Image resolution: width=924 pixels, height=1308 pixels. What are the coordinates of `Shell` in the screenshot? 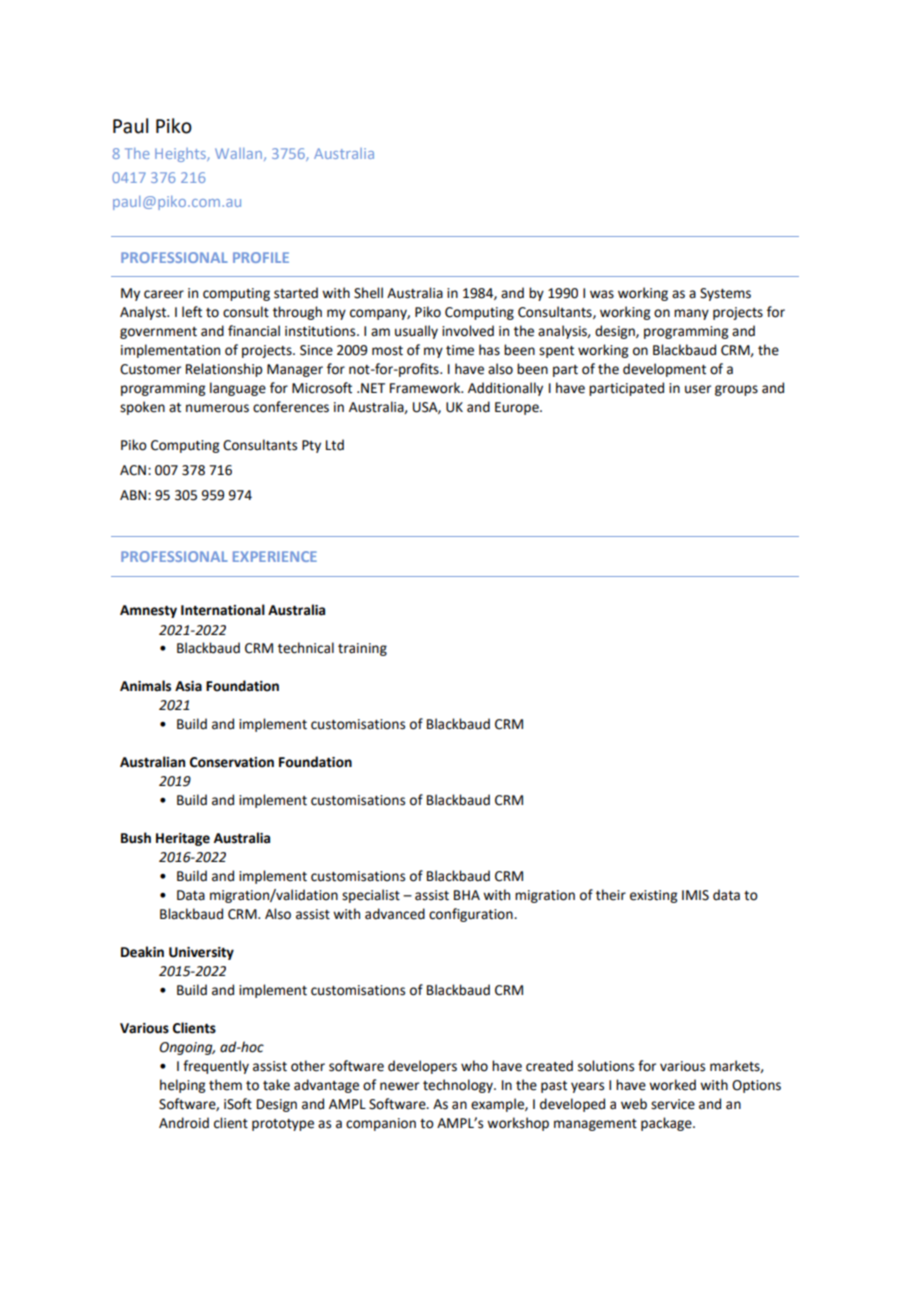 It's located at (368, 293).
